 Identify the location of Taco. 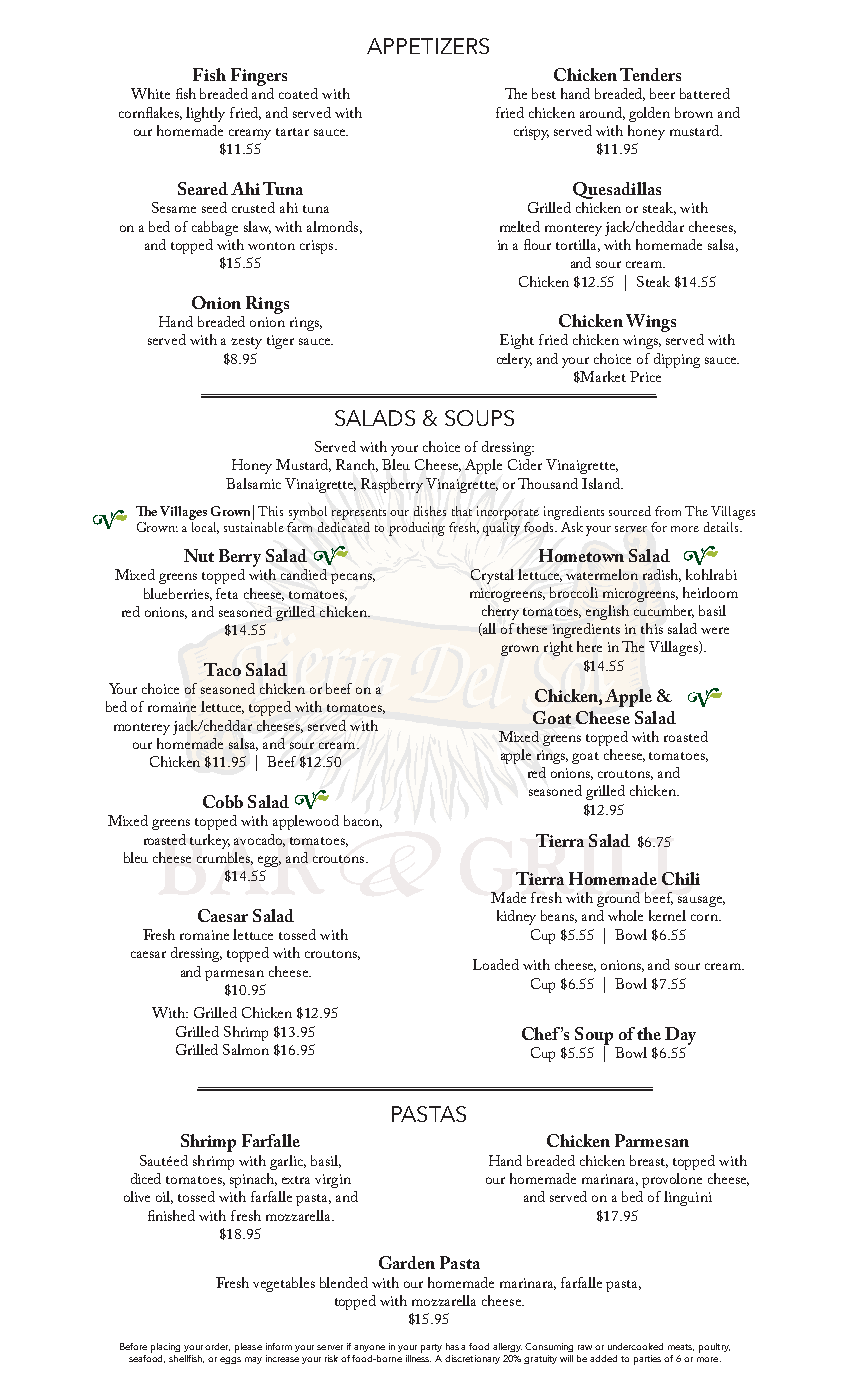
(222, 669).
